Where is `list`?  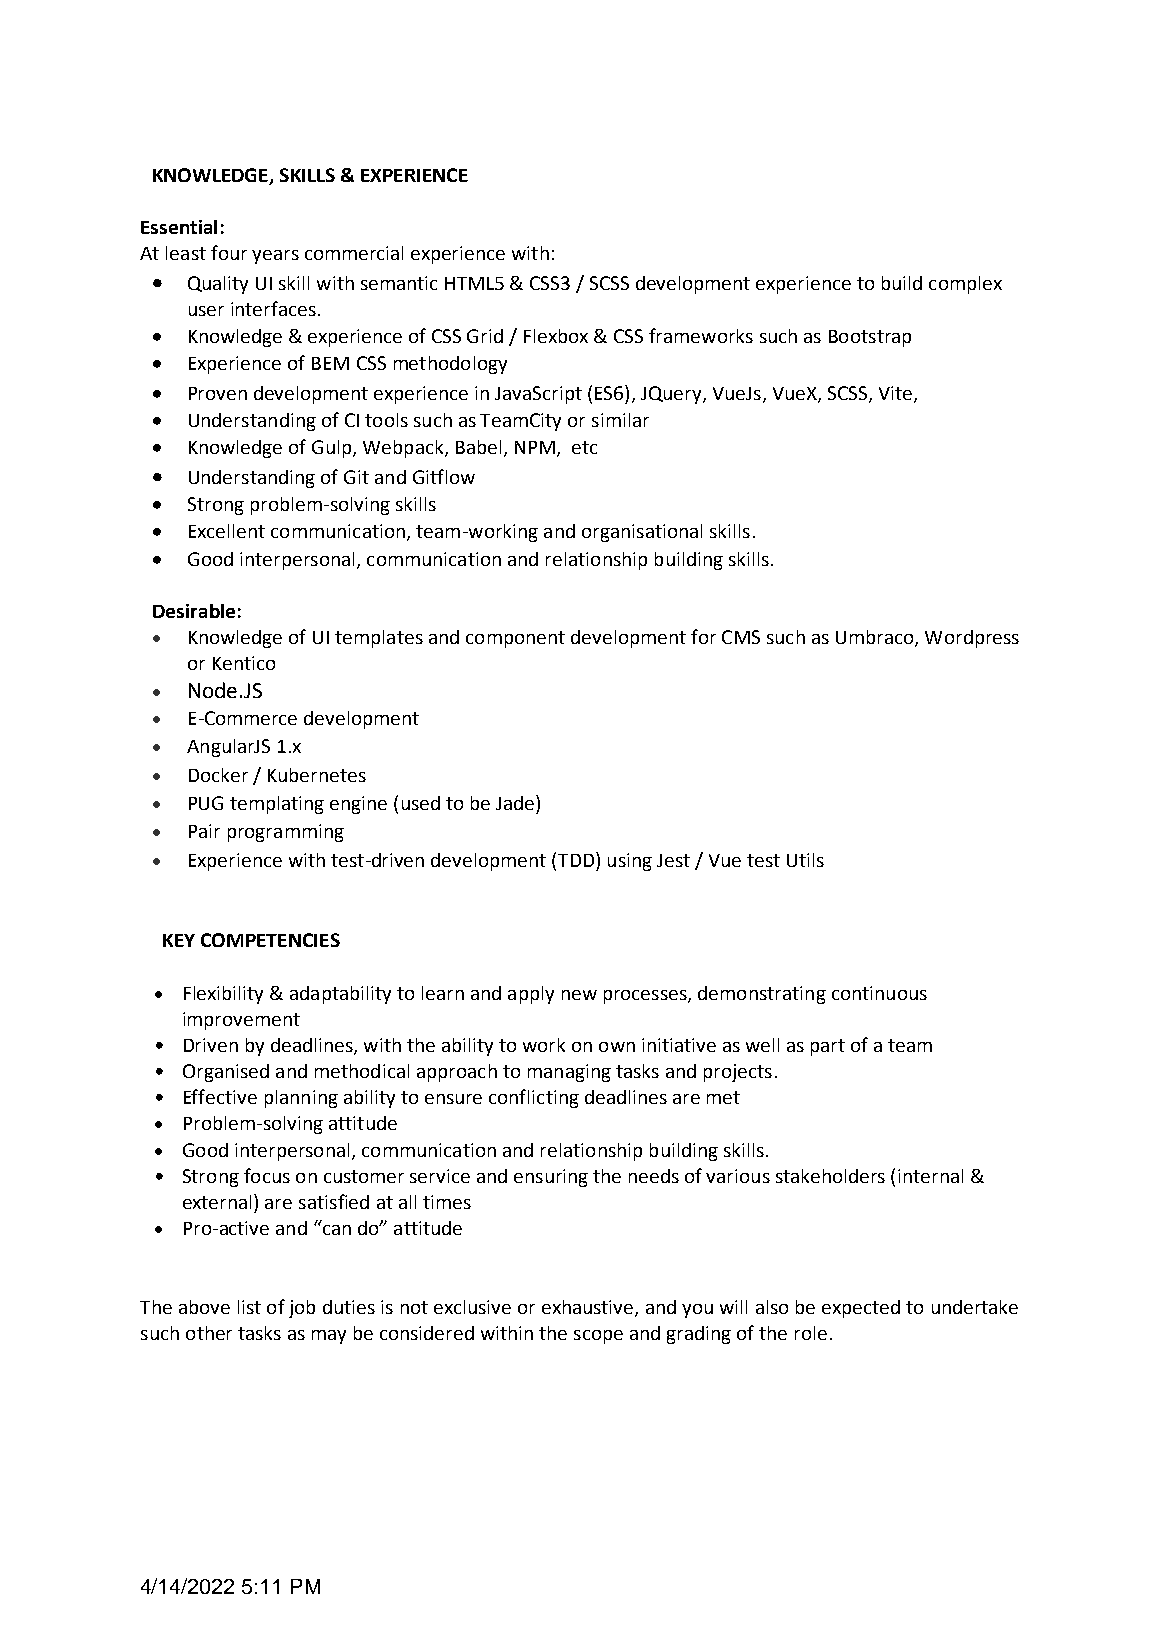 list is located at coordinates (249, 1307).
